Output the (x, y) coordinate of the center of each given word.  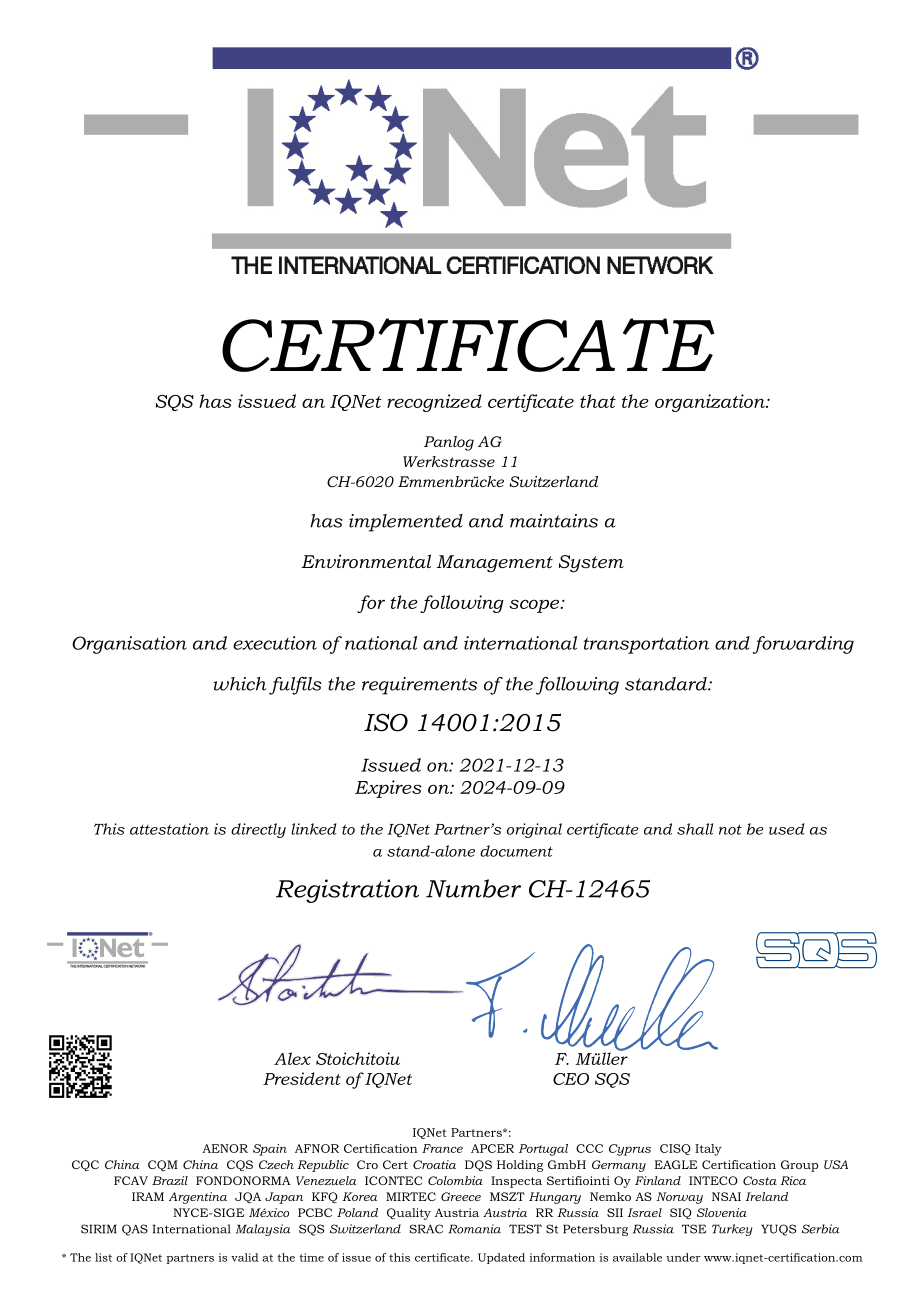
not (730, 830)
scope (535, 606)
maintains (554, 521)
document (516, 851)
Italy (708, 1150)
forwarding (803, 645)
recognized (434, 403)
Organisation (129, 645)
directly (258, 830)
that (598, 401)
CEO (571, 1079)
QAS (135, 1230)
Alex (292, 1058)
